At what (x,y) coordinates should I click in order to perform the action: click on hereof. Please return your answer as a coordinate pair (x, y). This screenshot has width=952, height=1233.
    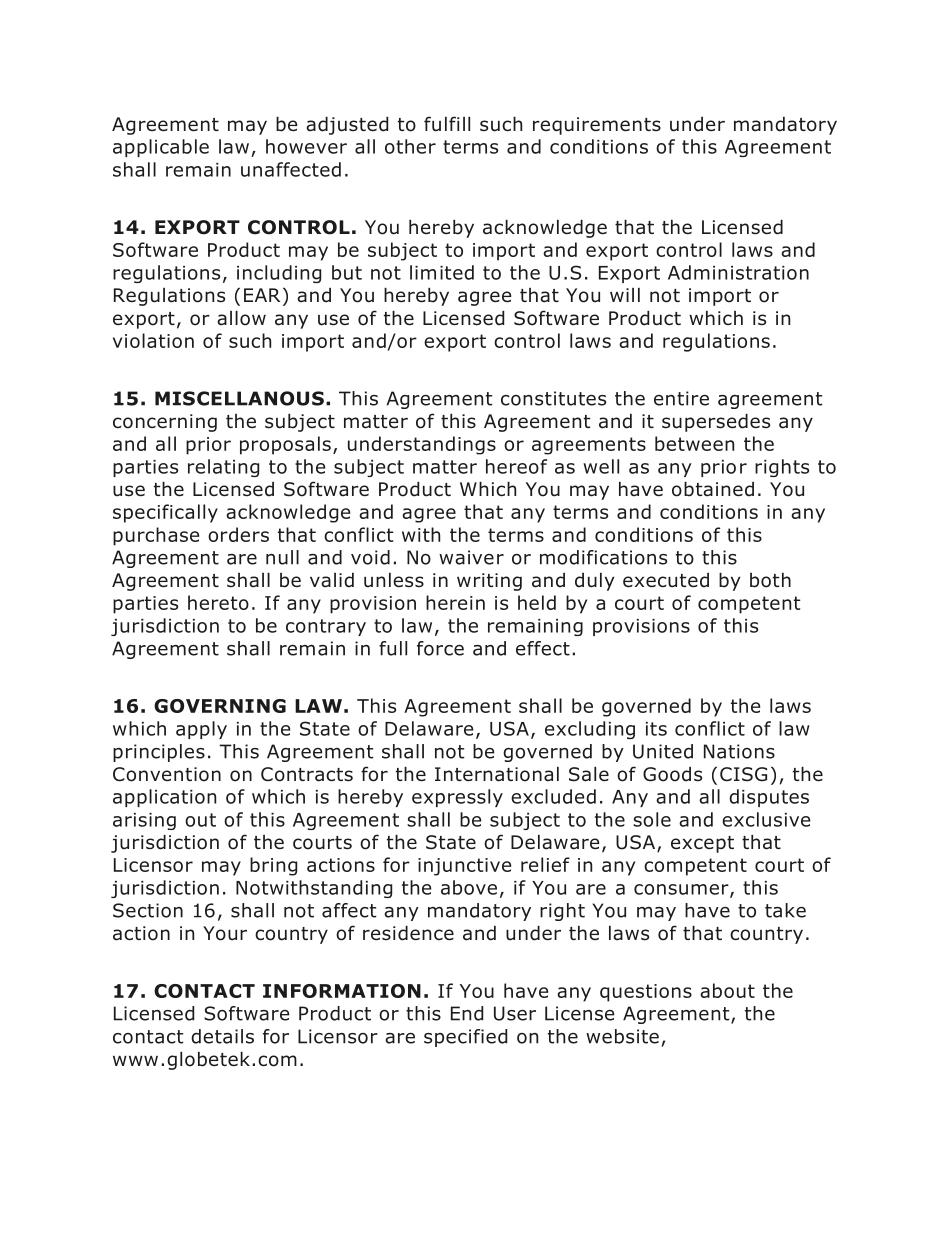
    Looking at the image, I should click on (516, 466).
